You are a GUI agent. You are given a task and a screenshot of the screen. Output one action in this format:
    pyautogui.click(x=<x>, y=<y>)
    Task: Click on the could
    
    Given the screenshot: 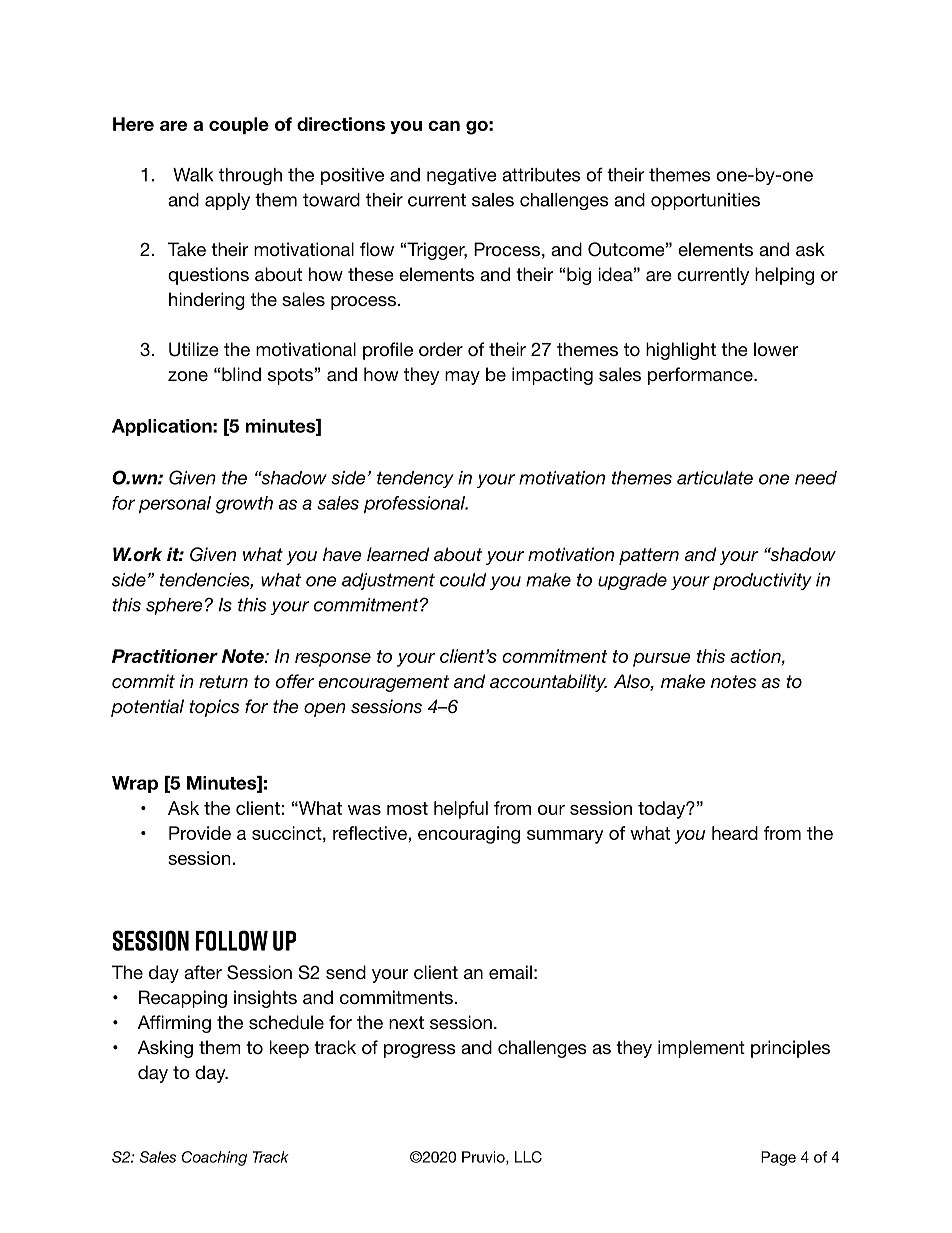 What is the action you would take?
    pyautogui.click(x=463, y=580)
